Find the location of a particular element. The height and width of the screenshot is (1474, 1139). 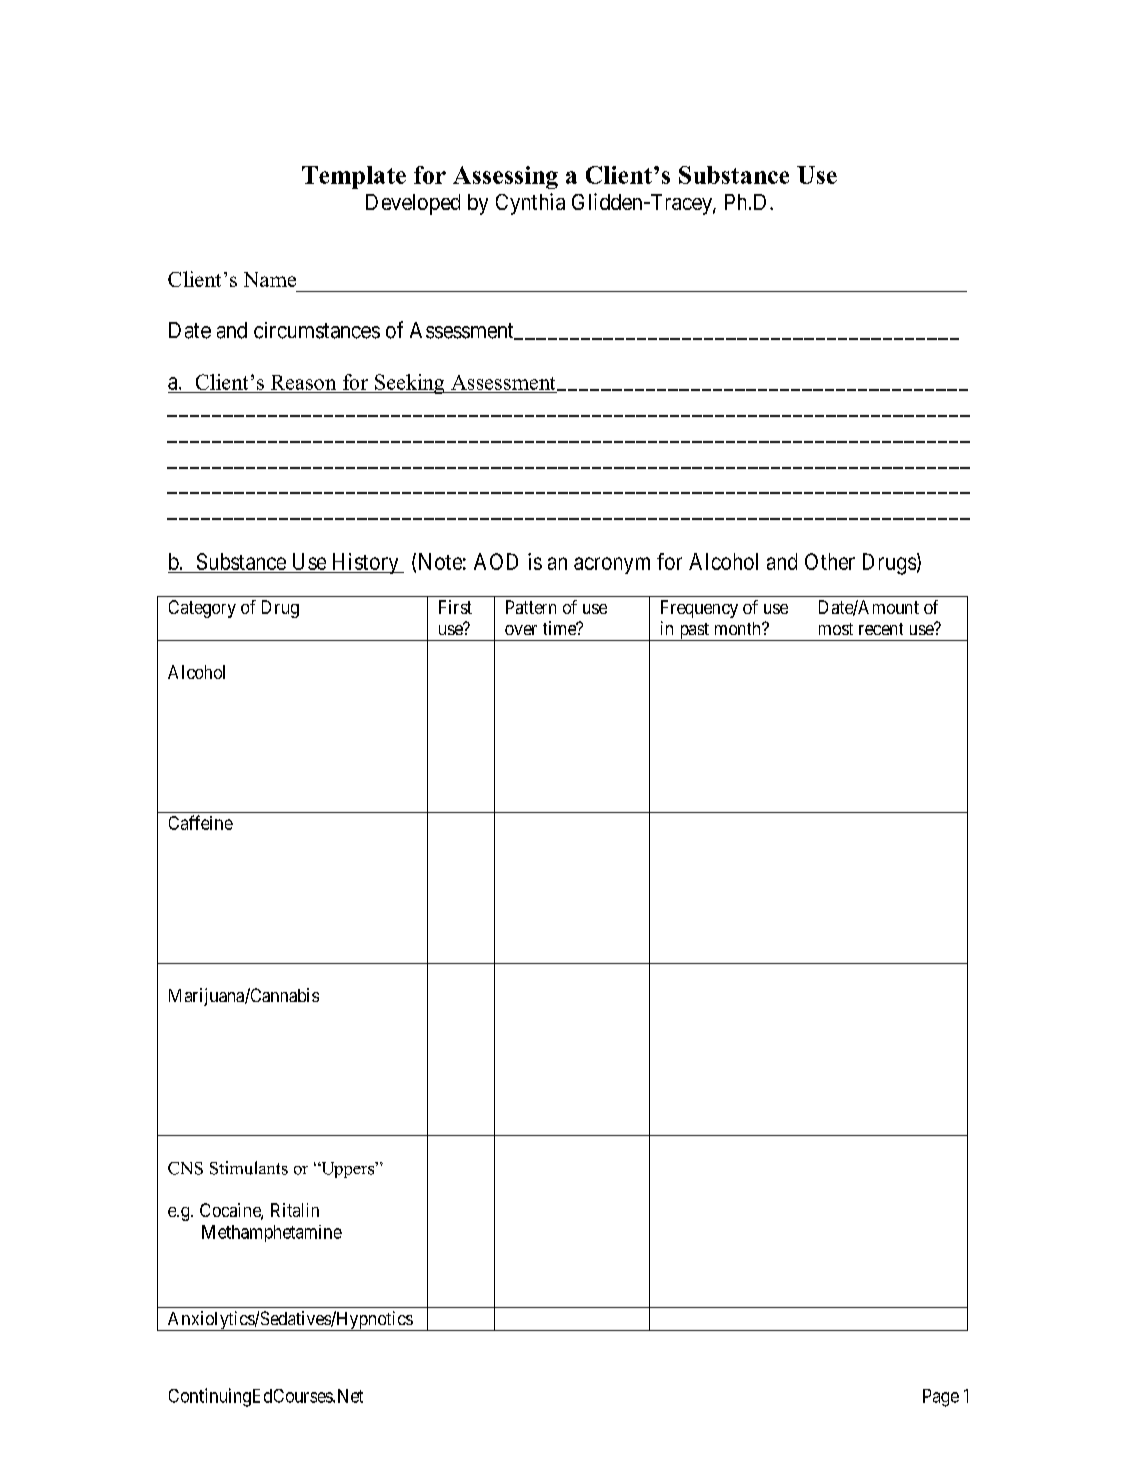

Assessing is located at coordinates (505, 177).
